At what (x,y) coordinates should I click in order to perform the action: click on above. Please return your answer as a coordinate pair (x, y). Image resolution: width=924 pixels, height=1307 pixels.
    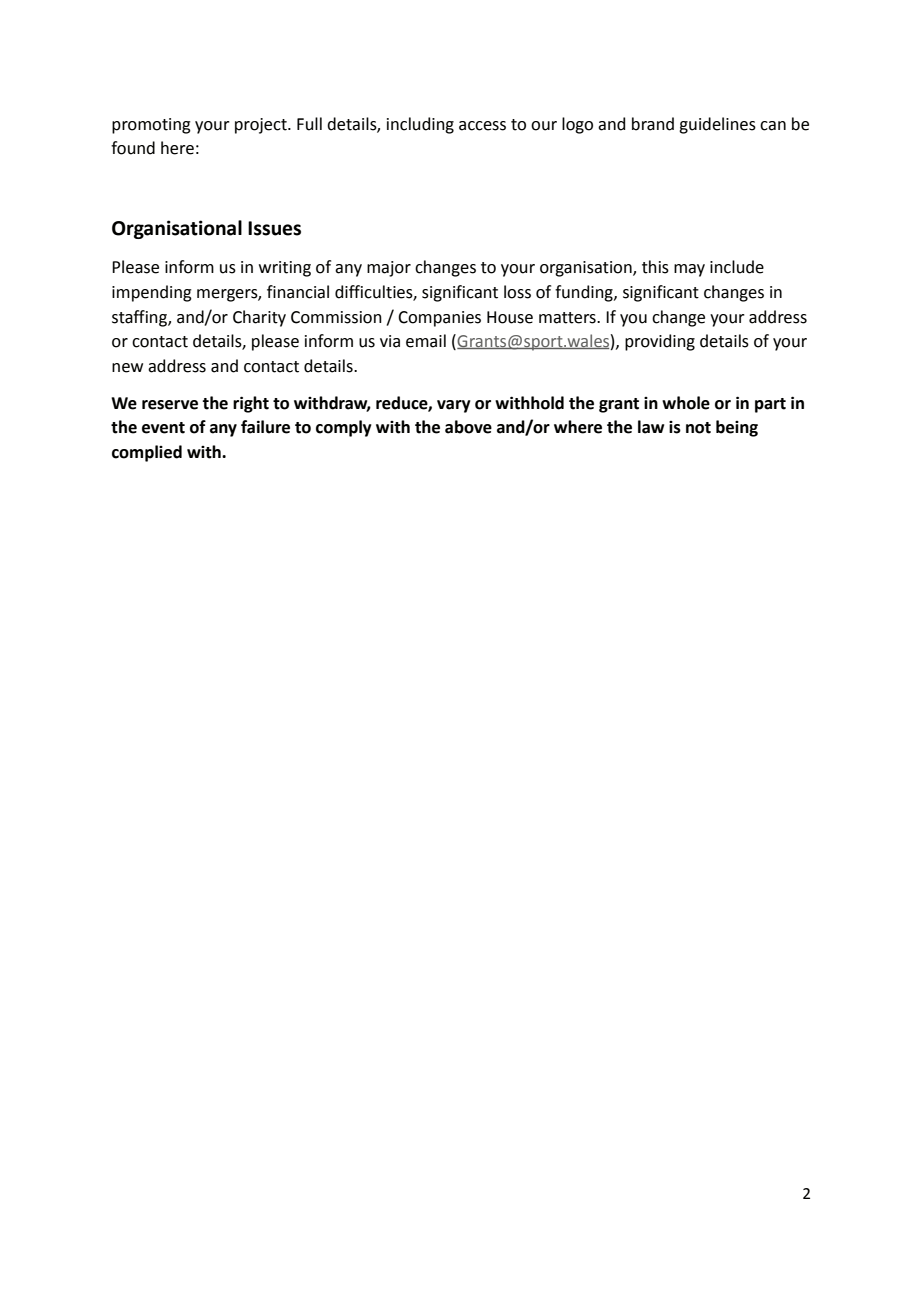
    Looking at the image, I should click on (468, 427).
